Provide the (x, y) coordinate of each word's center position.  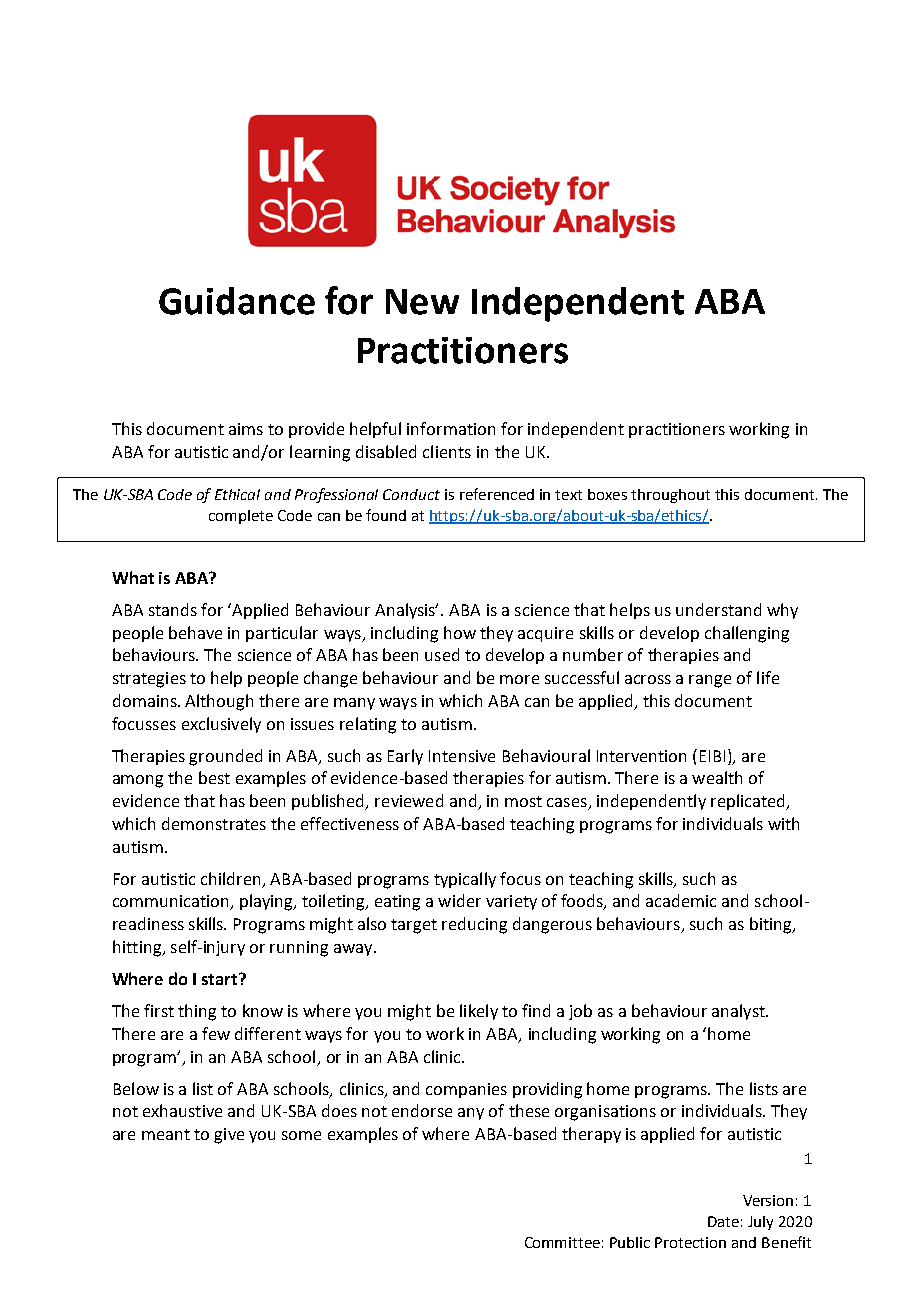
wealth (717, 777)
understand (718, 609)
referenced (497, 494)
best (214, 777)
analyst (739, 1012)
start (221, 979)
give (229, 1136)
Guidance (237, 301)
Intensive (462, 756)
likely (479, 1012)
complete (241, 517)
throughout (670, 496)
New (422, 302)
